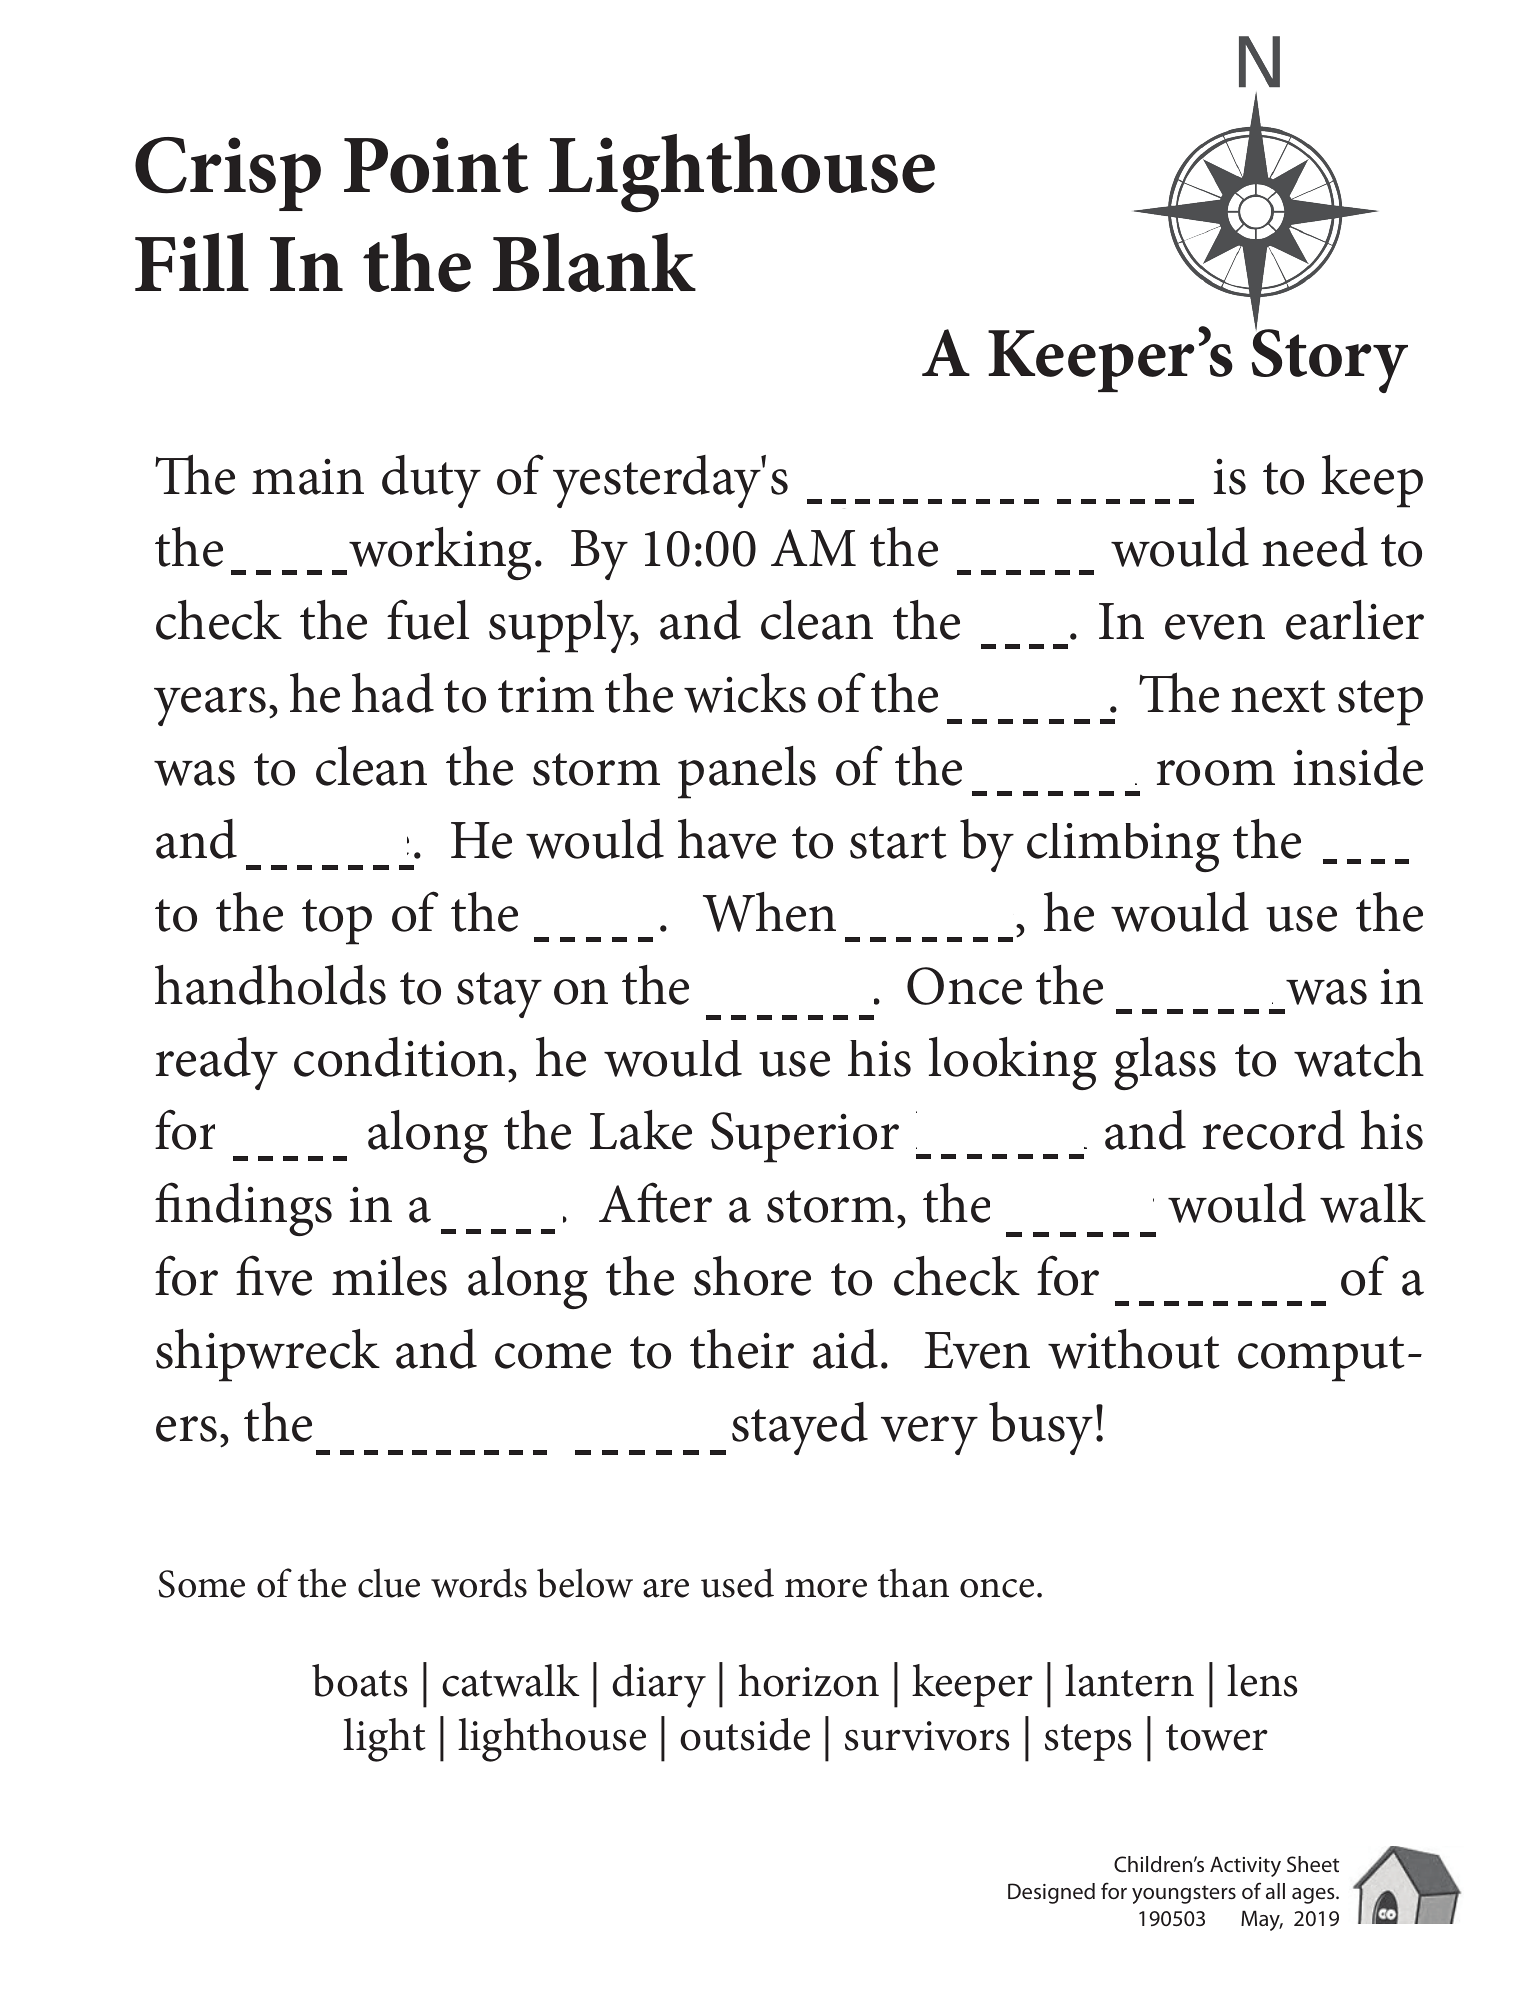 Image resolution: width=1538 pixels, height=1990 pixels. What do you see at coordinates (752, 1276) in the image?
I see `shore` at bounding box center [752, 1276].
